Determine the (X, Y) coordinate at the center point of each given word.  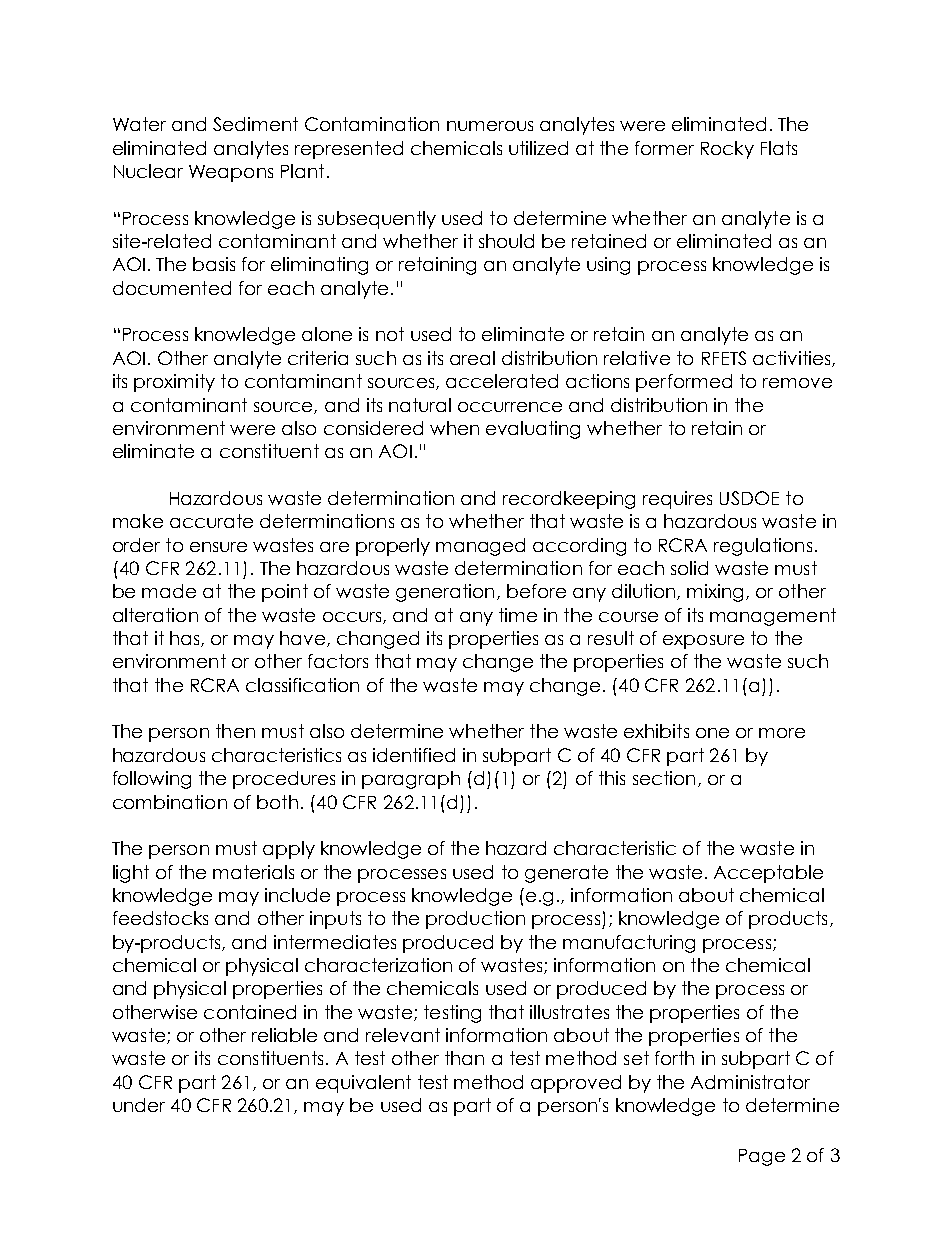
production (475, 920)
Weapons (231, 173)
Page (762, 1157)
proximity (174, 383)
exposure (703, 642)
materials (253, 872)
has (186, 639)
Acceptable (768, 874)
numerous (490, 126)
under (139, 1105)
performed (684, 383)
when (454, 428)
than (464, 1058)
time (518, 615)
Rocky (727, 150)
